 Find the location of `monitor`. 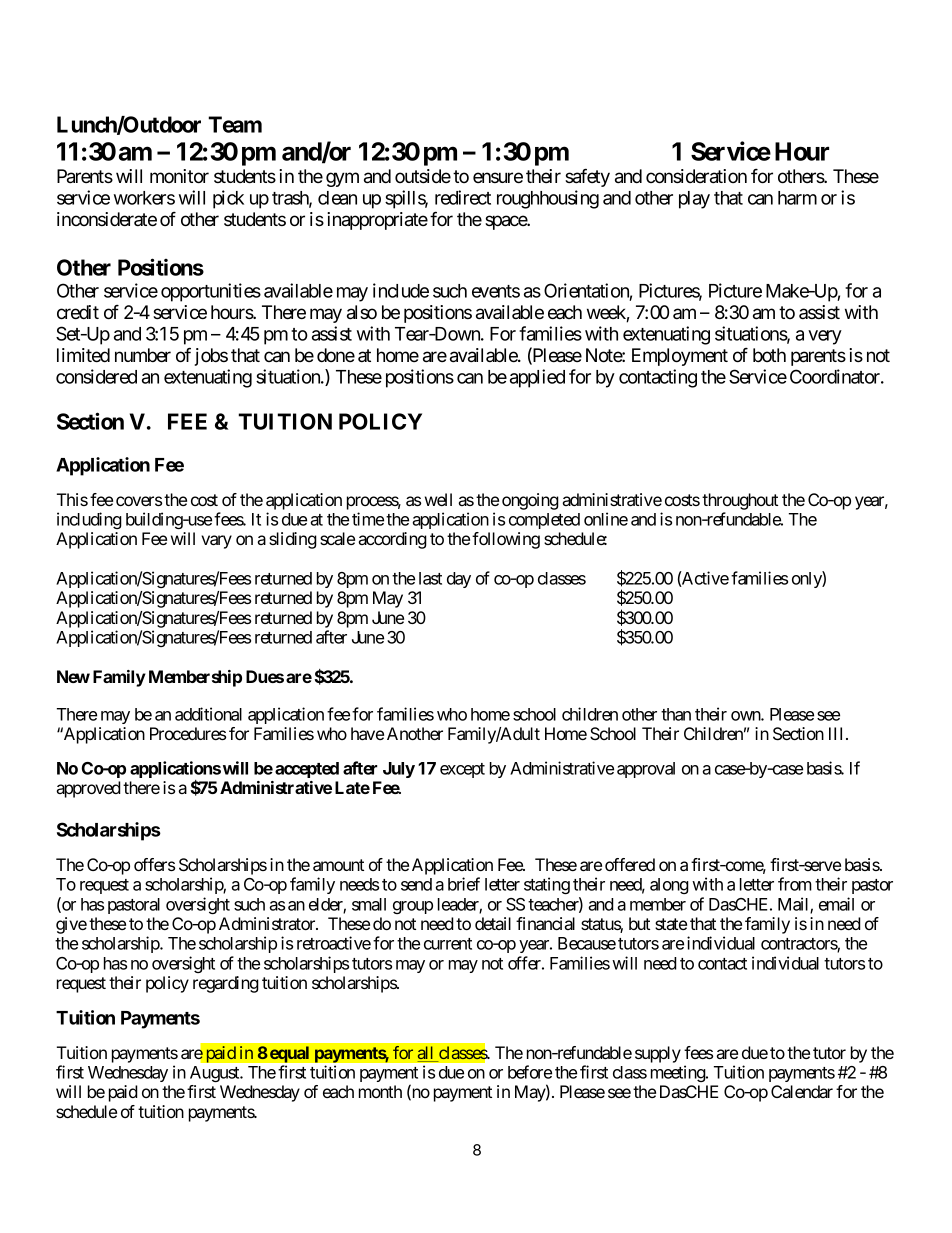

monitor is located at coordinates (179, 176).
